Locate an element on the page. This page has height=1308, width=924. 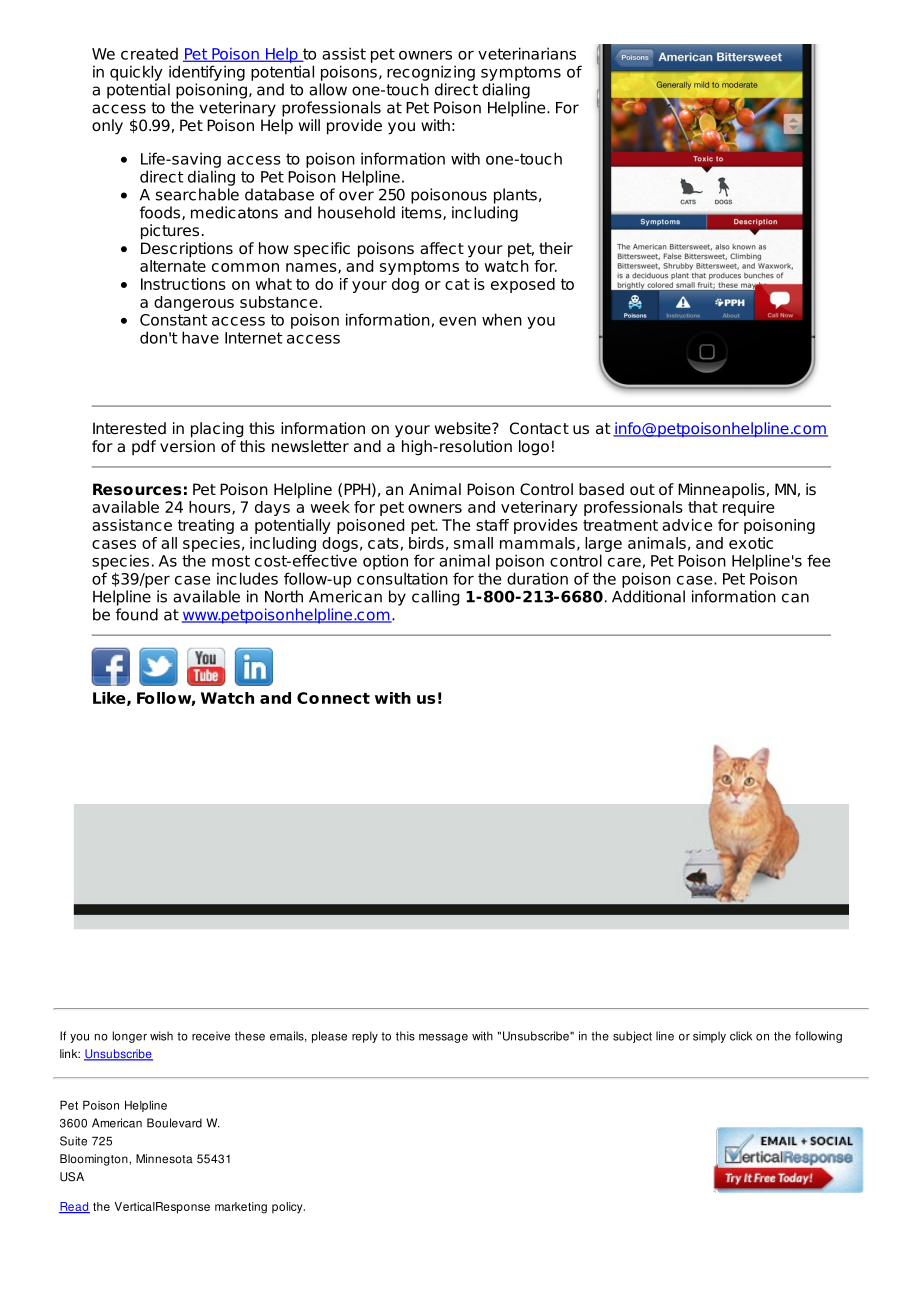
click is located at coordinates (741, 1036).
